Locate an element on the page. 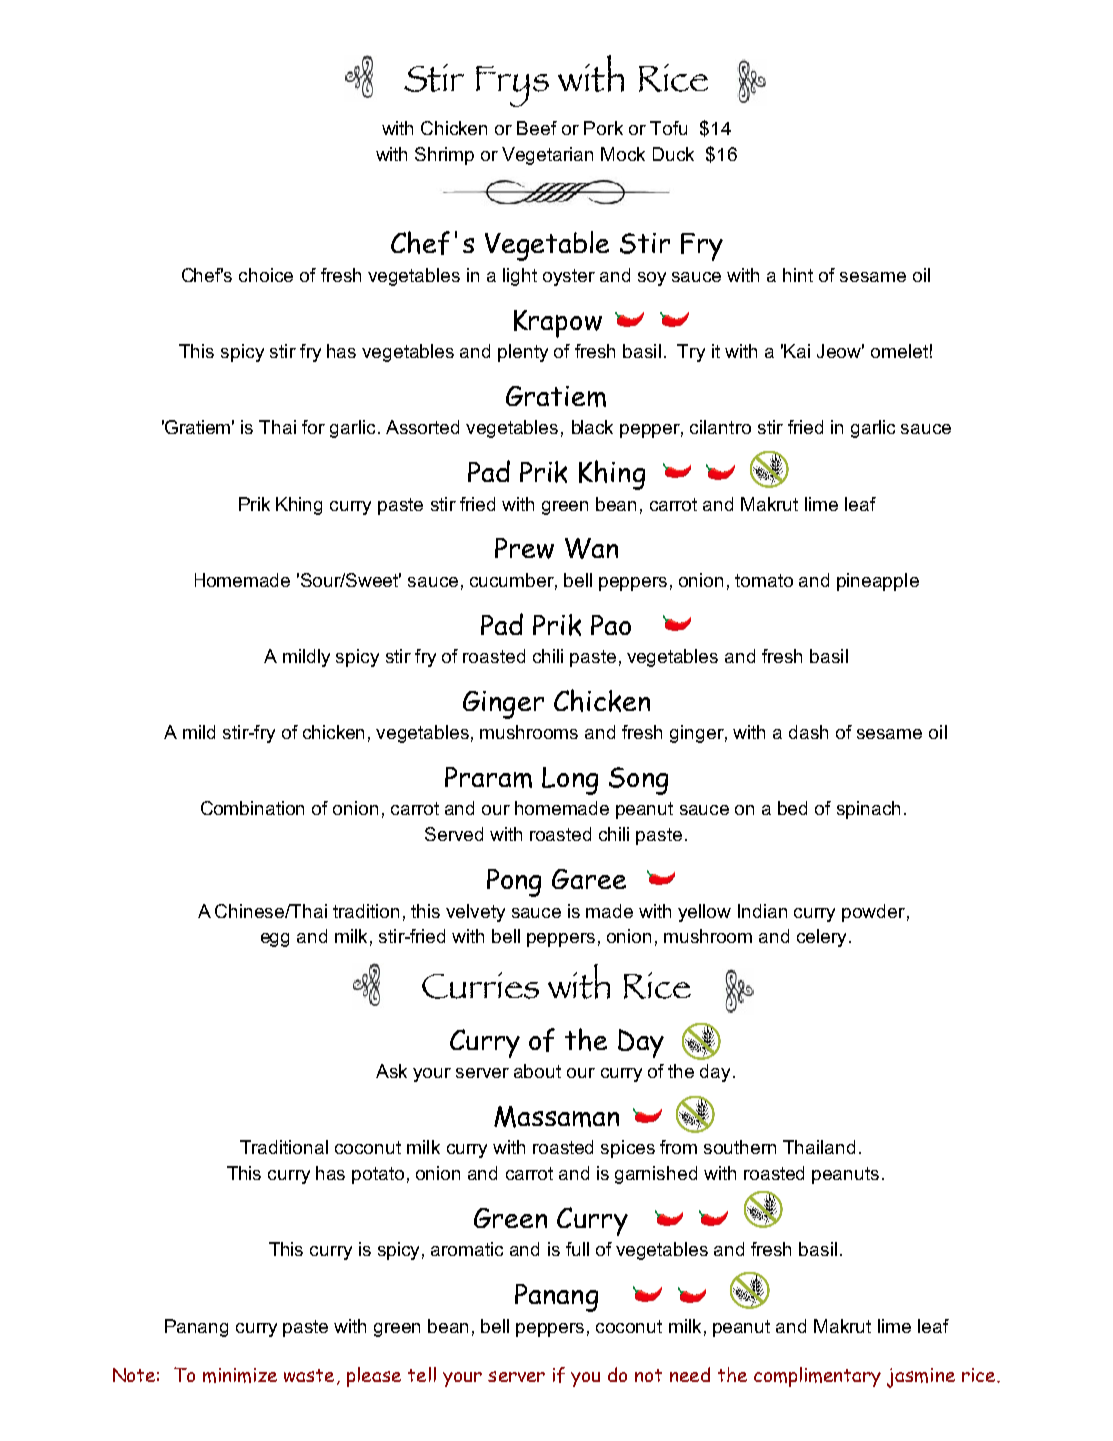 The height and width of the image is (1441, 1113). choice is located at coordinates (266, 275).
